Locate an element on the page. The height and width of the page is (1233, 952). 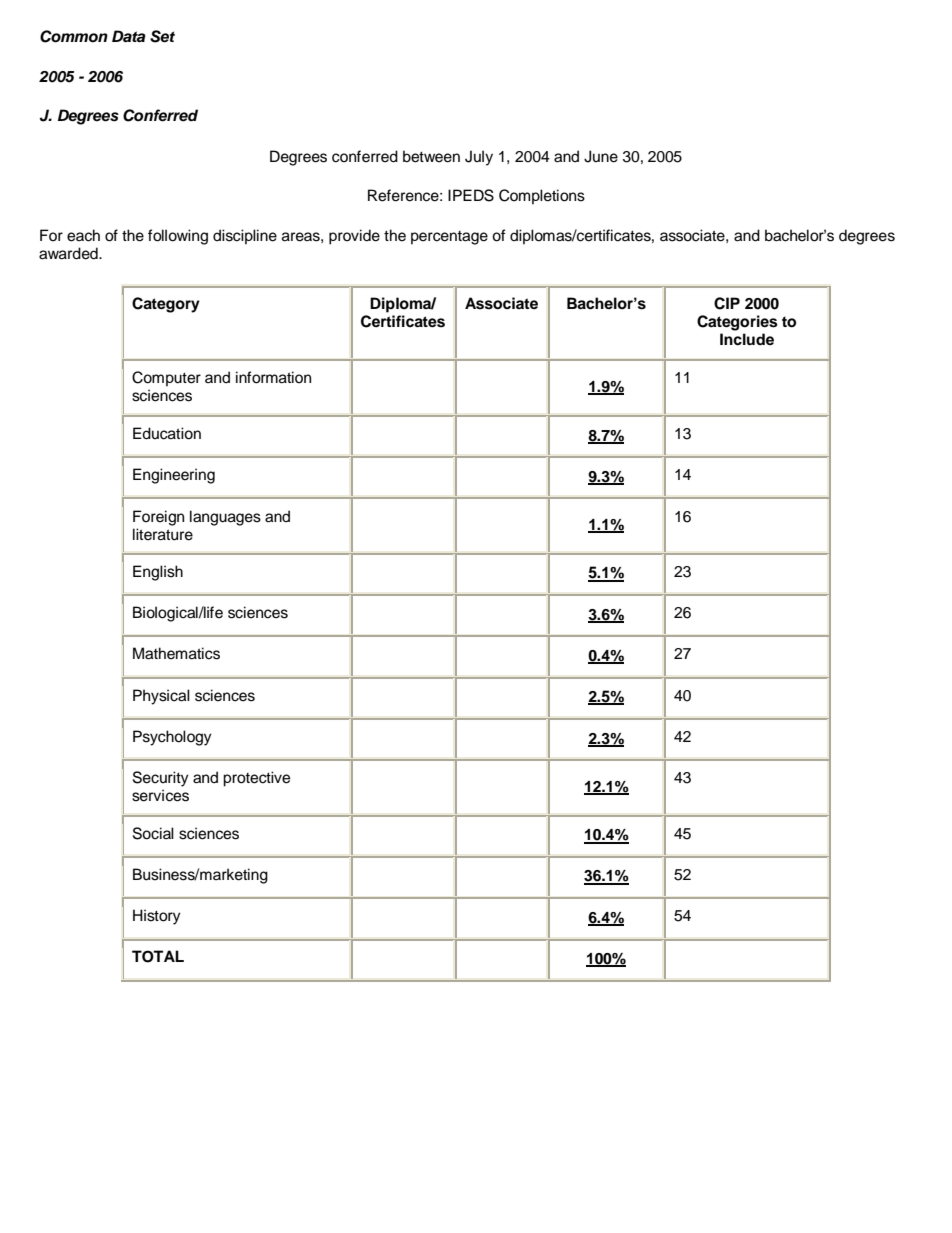
between is located at coordinates (431, 156).
